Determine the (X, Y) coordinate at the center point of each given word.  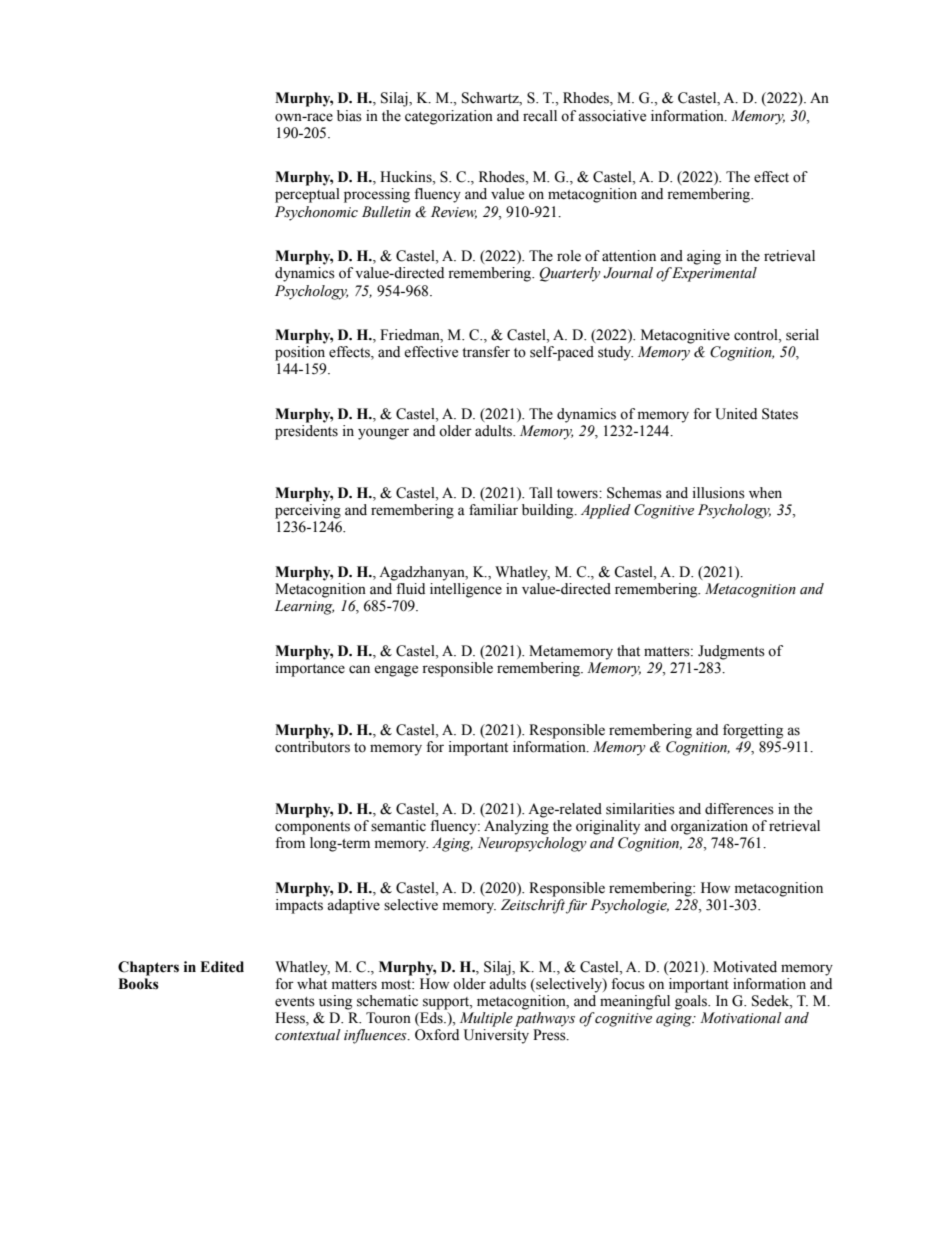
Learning (304, 607)
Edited (222, 967)
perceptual (307, 195)
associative (612, 116)
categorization (449, 117)
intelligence (466, 590)
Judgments (731, 652)
